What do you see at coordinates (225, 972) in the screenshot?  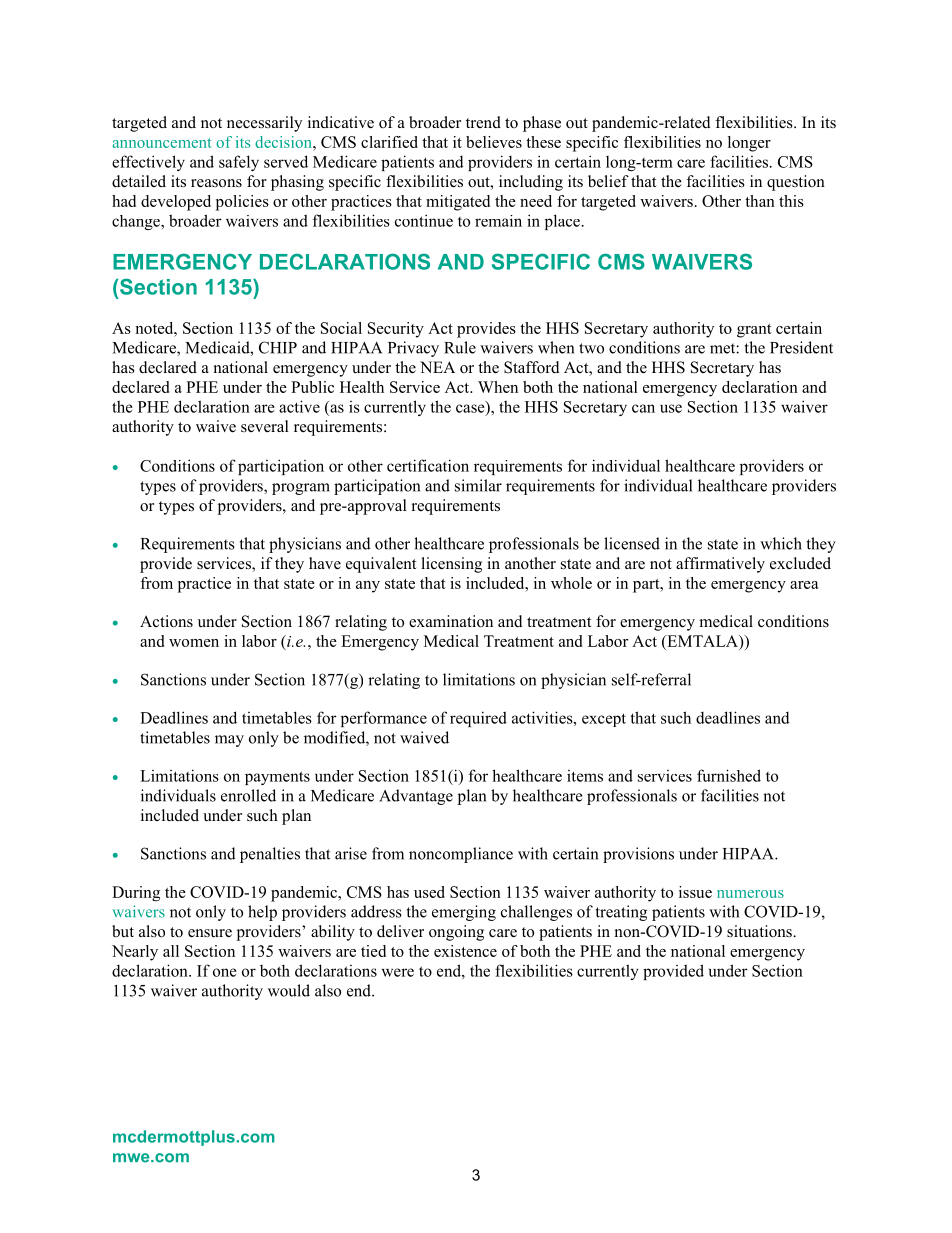 I see `one` at bounding box center [225, 972].
